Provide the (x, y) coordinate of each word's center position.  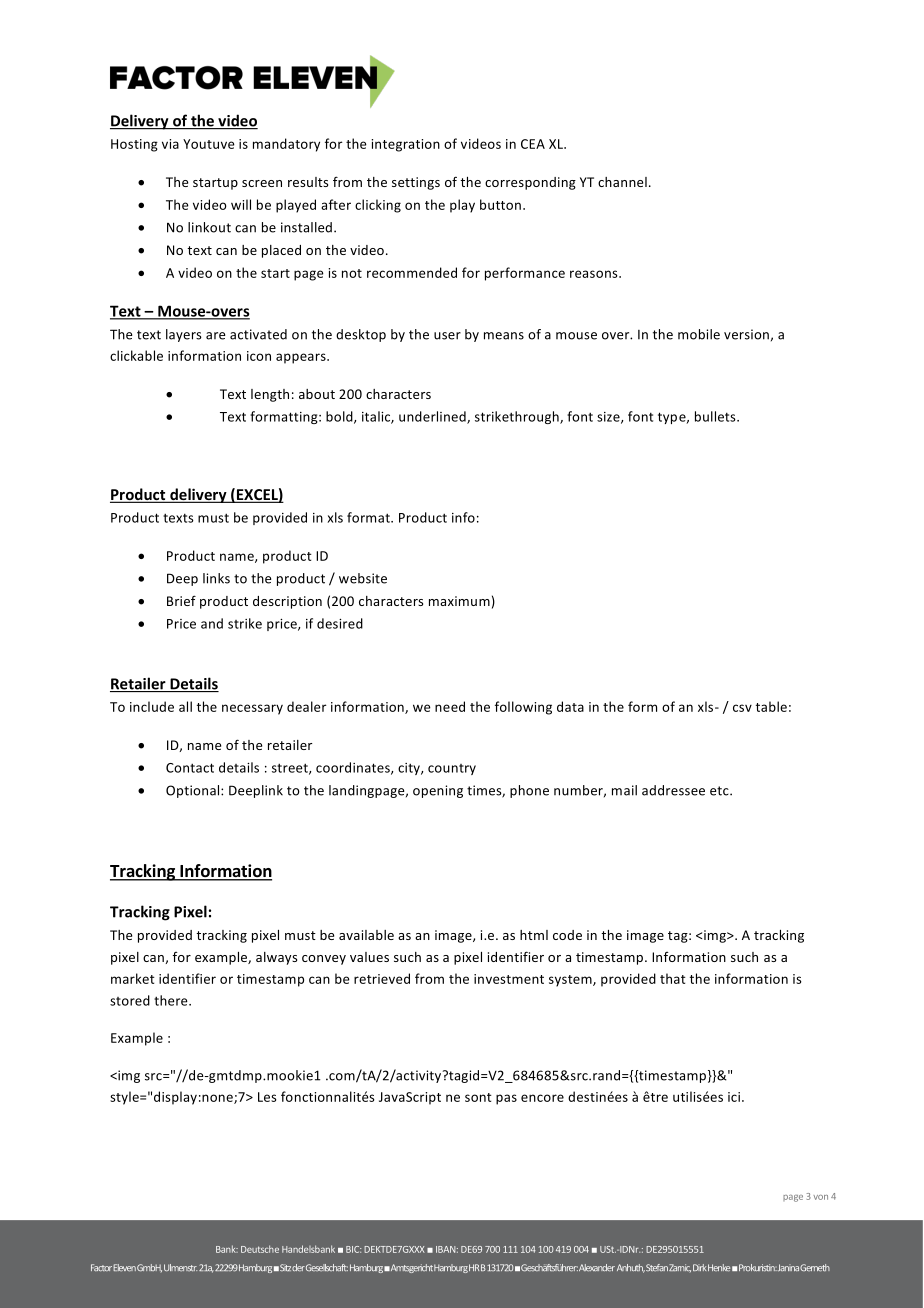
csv (742, 708)
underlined (433, 417)
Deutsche (260, 1249)
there (172, 1000)
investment (509, 979)
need (450, 706)
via (170, 144)
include (152, 706)
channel (622, 182)
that (673, 978)
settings (416, 183)
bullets (716, 416)
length (270, 395)
